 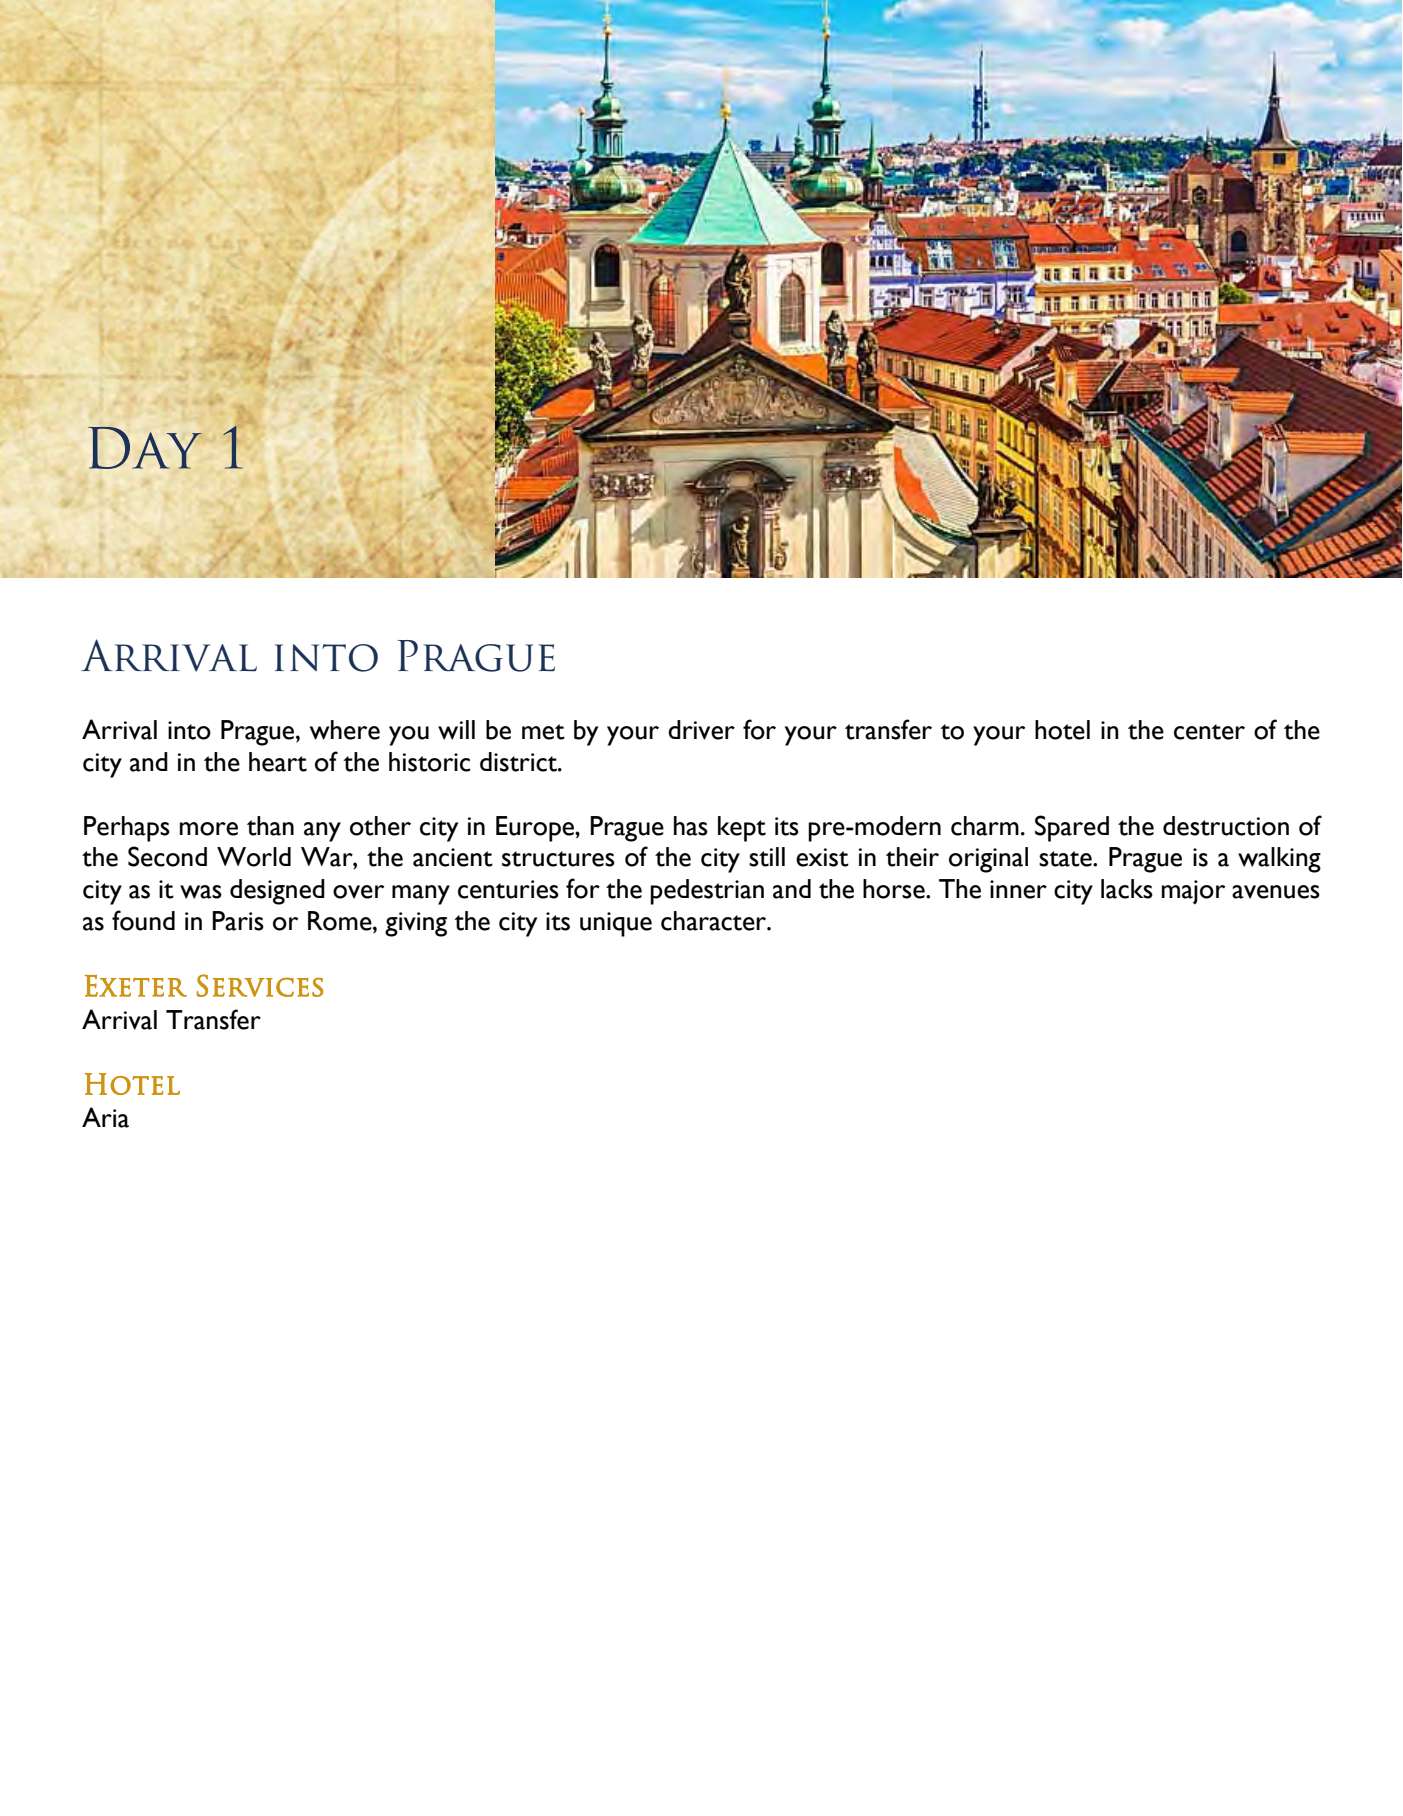 What do you see at coordinates (277, 892) in the screenshot?
I see `designed` at bounding box center [277, 892].
